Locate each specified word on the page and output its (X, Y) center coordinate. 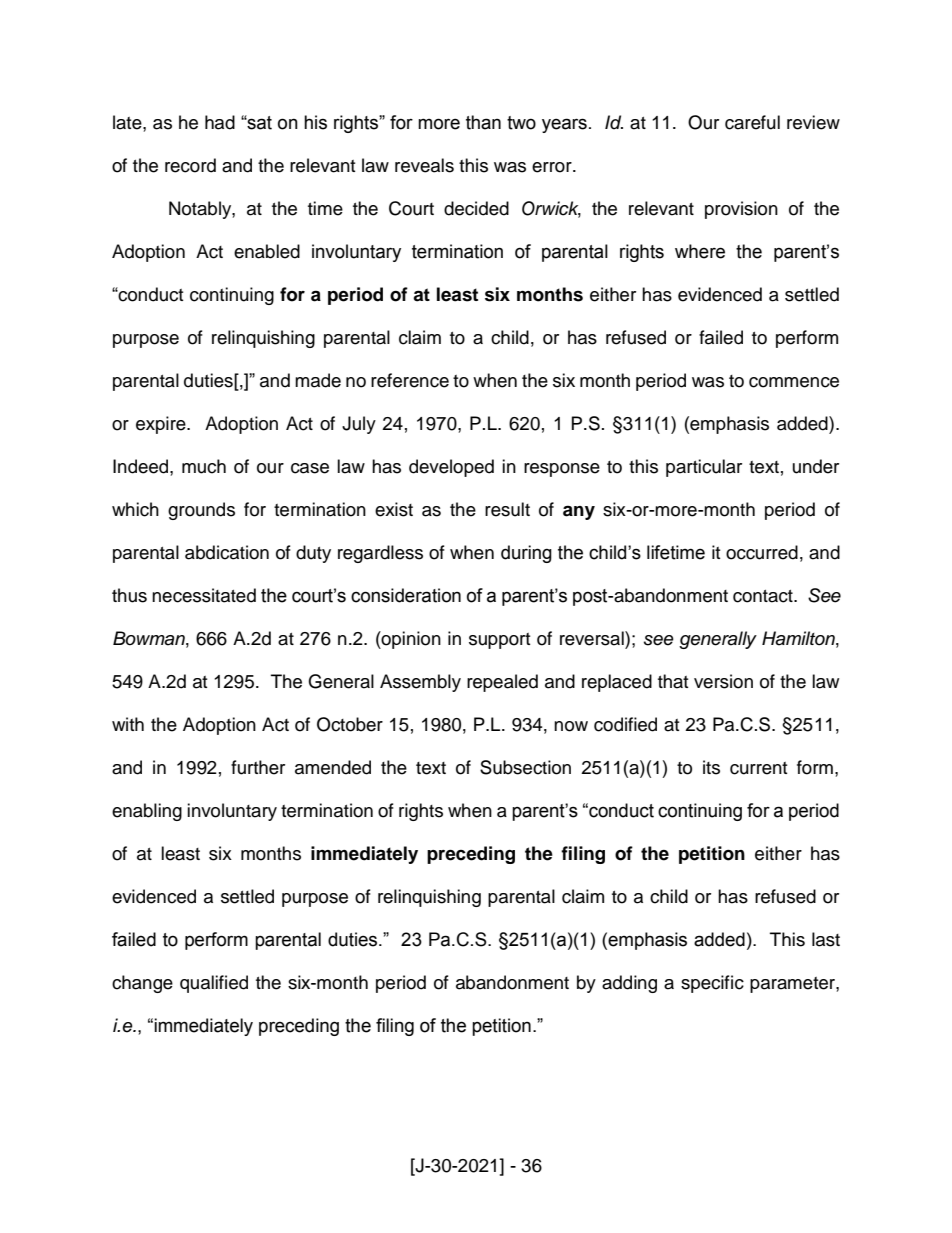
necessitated (204, 595)
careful (752, 122)
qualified (214, 984)
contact (764, 596)
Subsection (525, 767)
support (499, 641)
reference (410, 380)
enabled (267, 251)
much (204, 466)
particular (704, 468)
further (258, 767)
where (700, 251)
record (190, 165)
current (758, 768)
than (483, 122)
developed (451, 468)
